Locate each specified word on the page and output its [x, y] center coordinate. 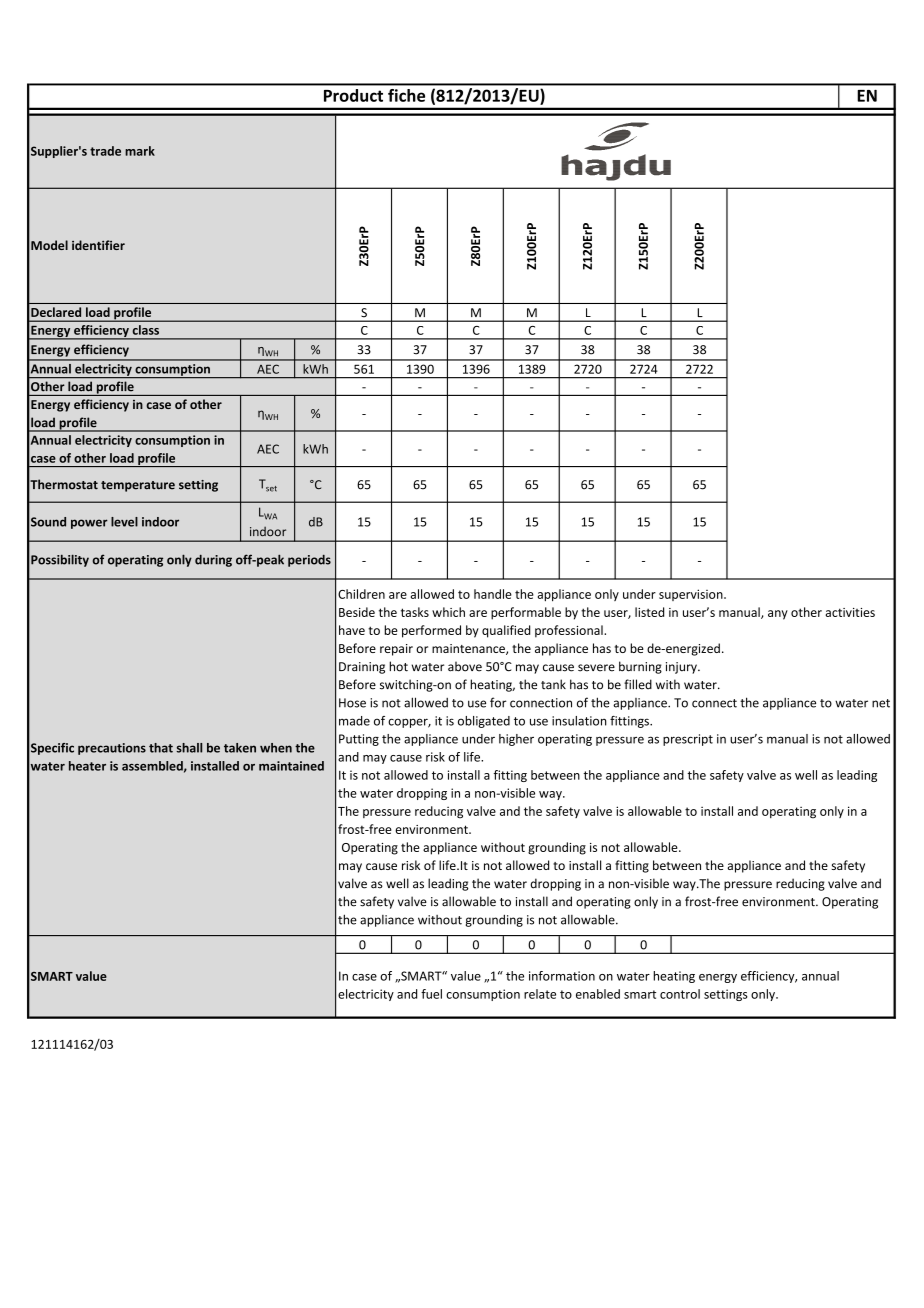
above [465, 666]
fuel [431, 994]
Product [353, 95]
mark [140, 151]
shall [189, 748]
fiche [406, 95]
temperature [138, 486]
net [881, 703]
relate [540, 994]
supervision [692, 595]
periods [309, 561]
